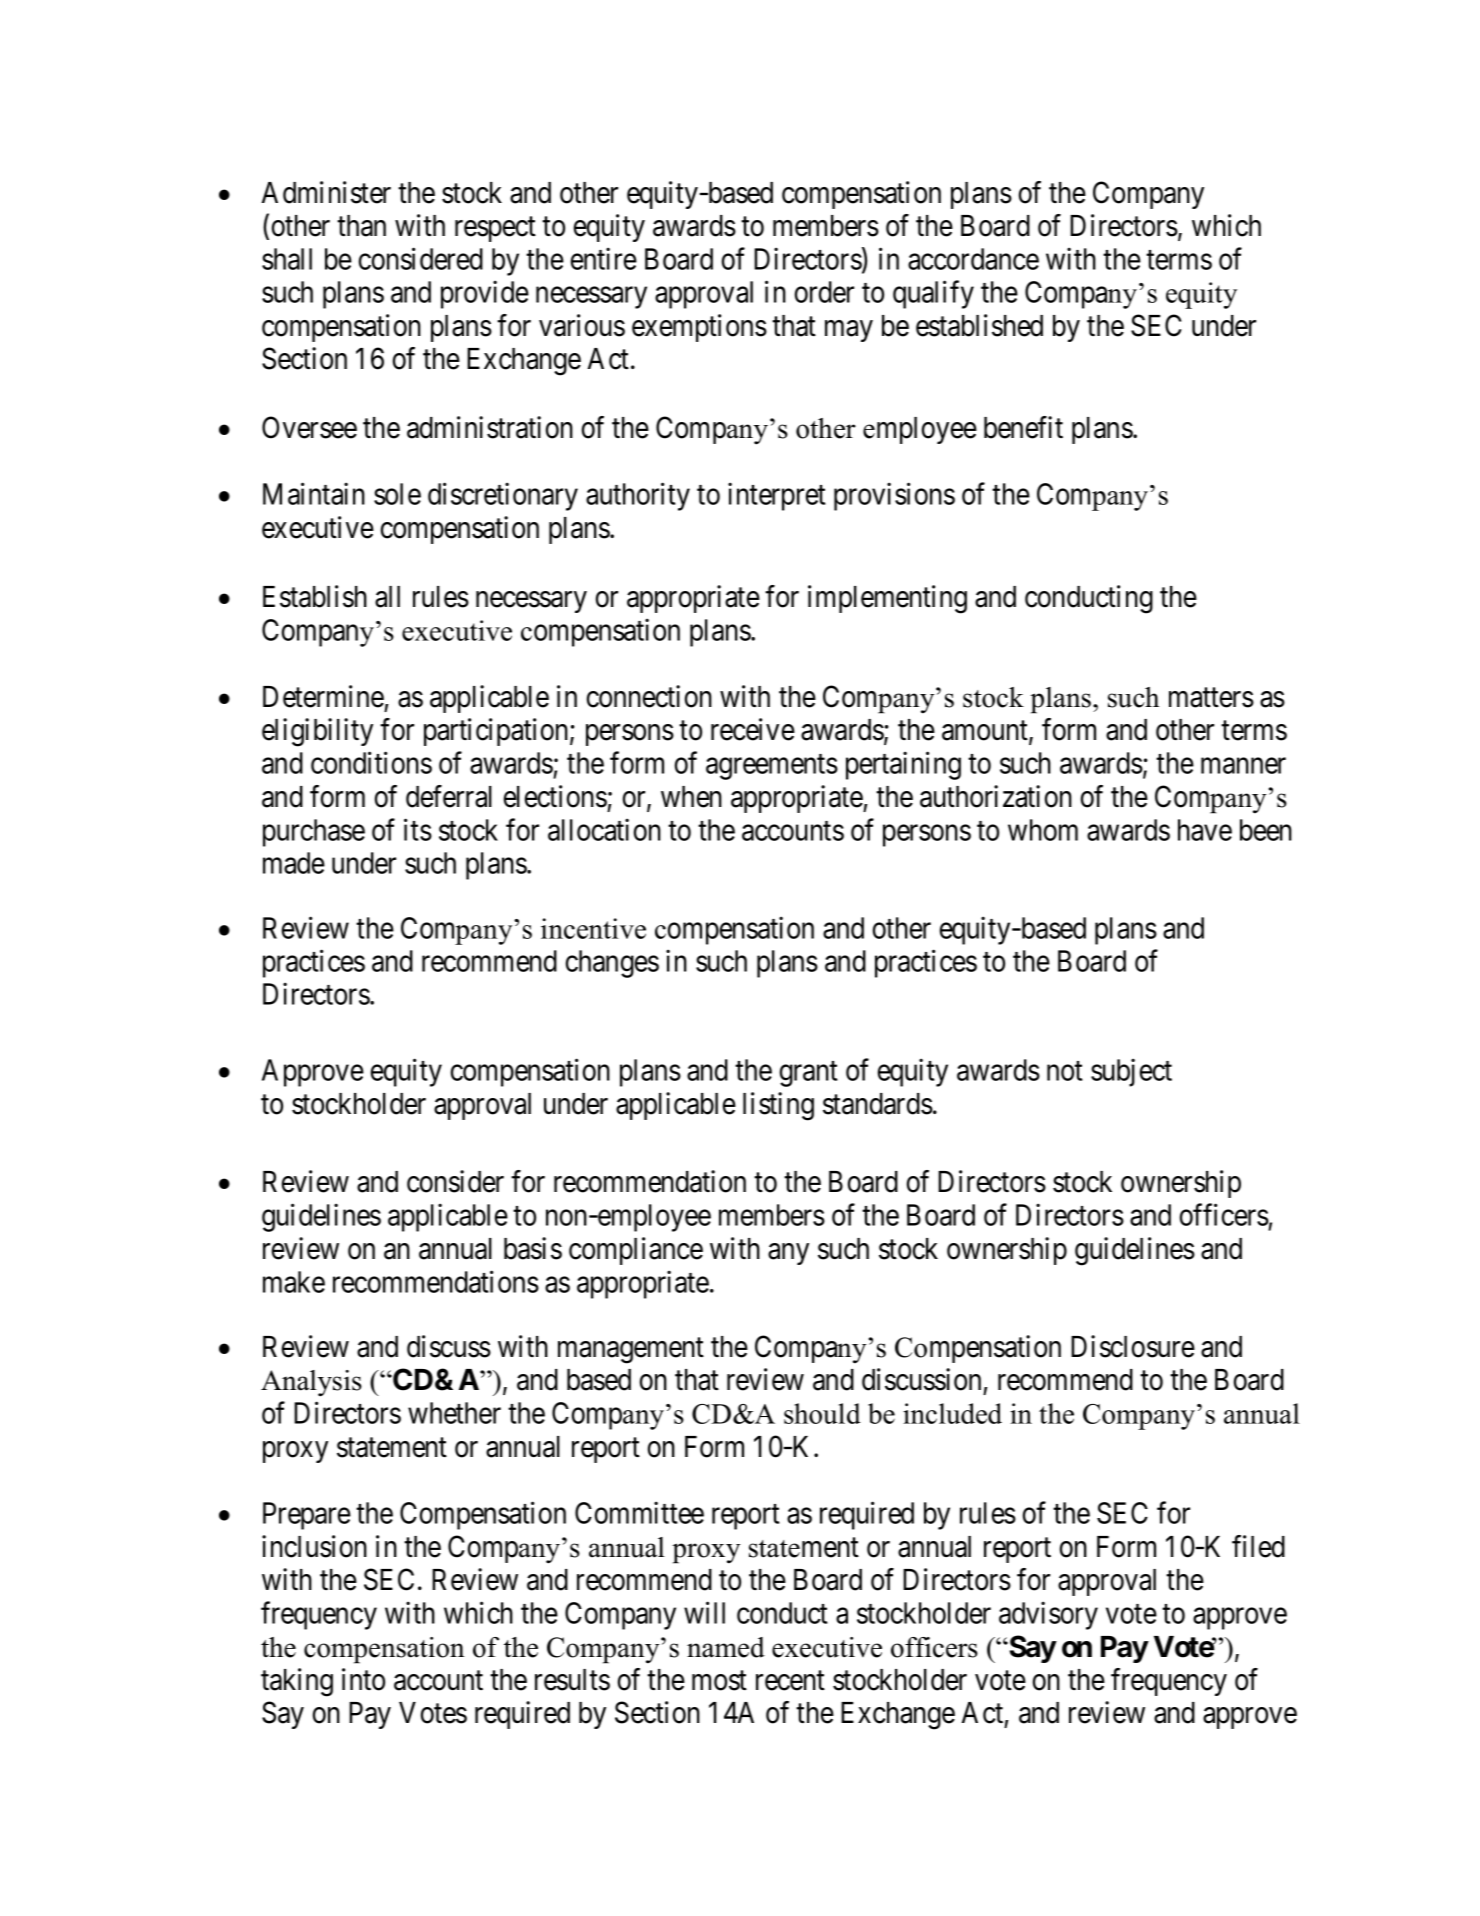 The image size is (1480, 1916). Describe the element at coordinates (1048, 1615) in the image. I see `advisory` at that location.
